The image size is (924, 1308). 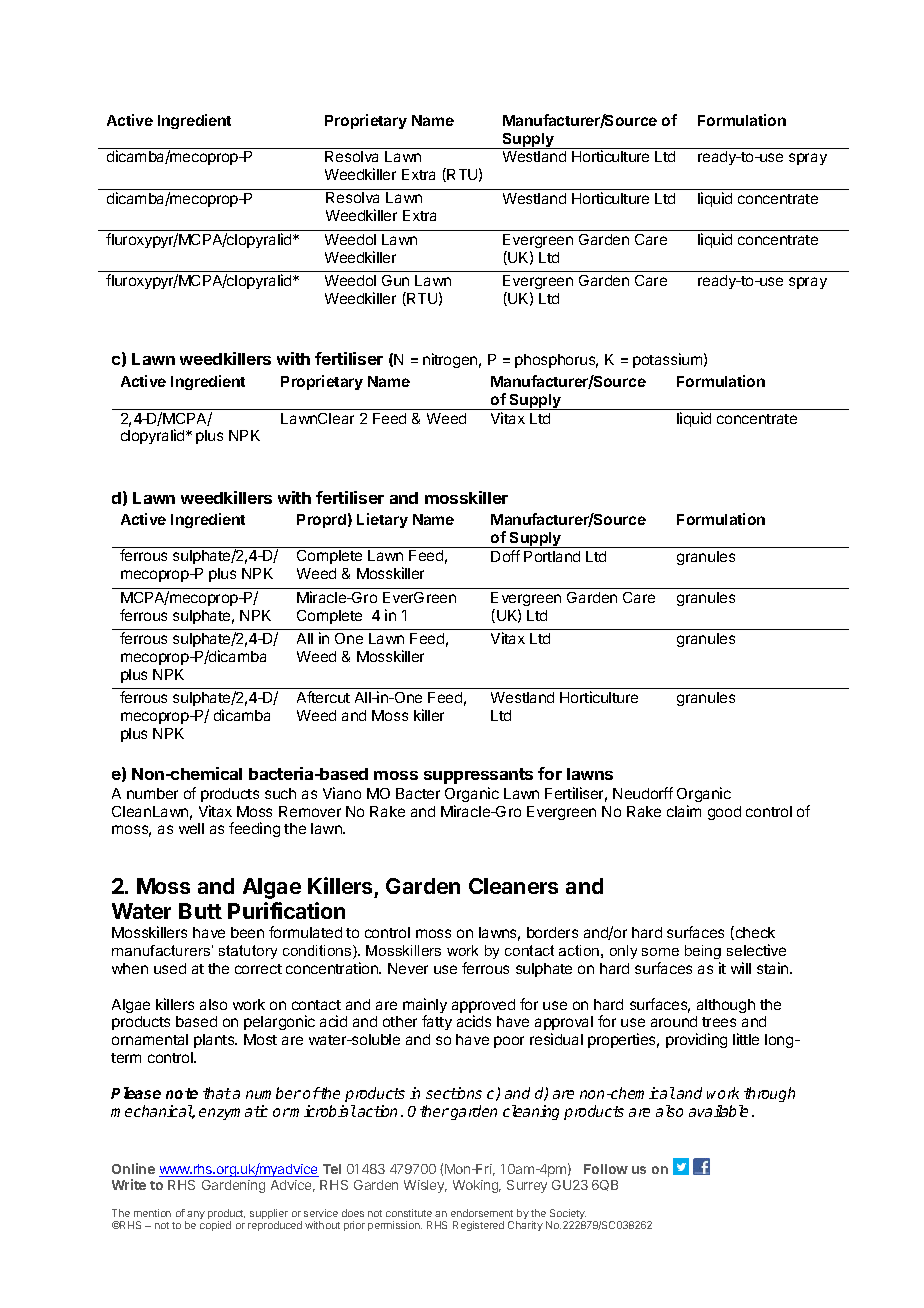 What do you see at coordinates (310, 811) in the screenshot?
I see `Remover` at bounding box center [310, 811].
